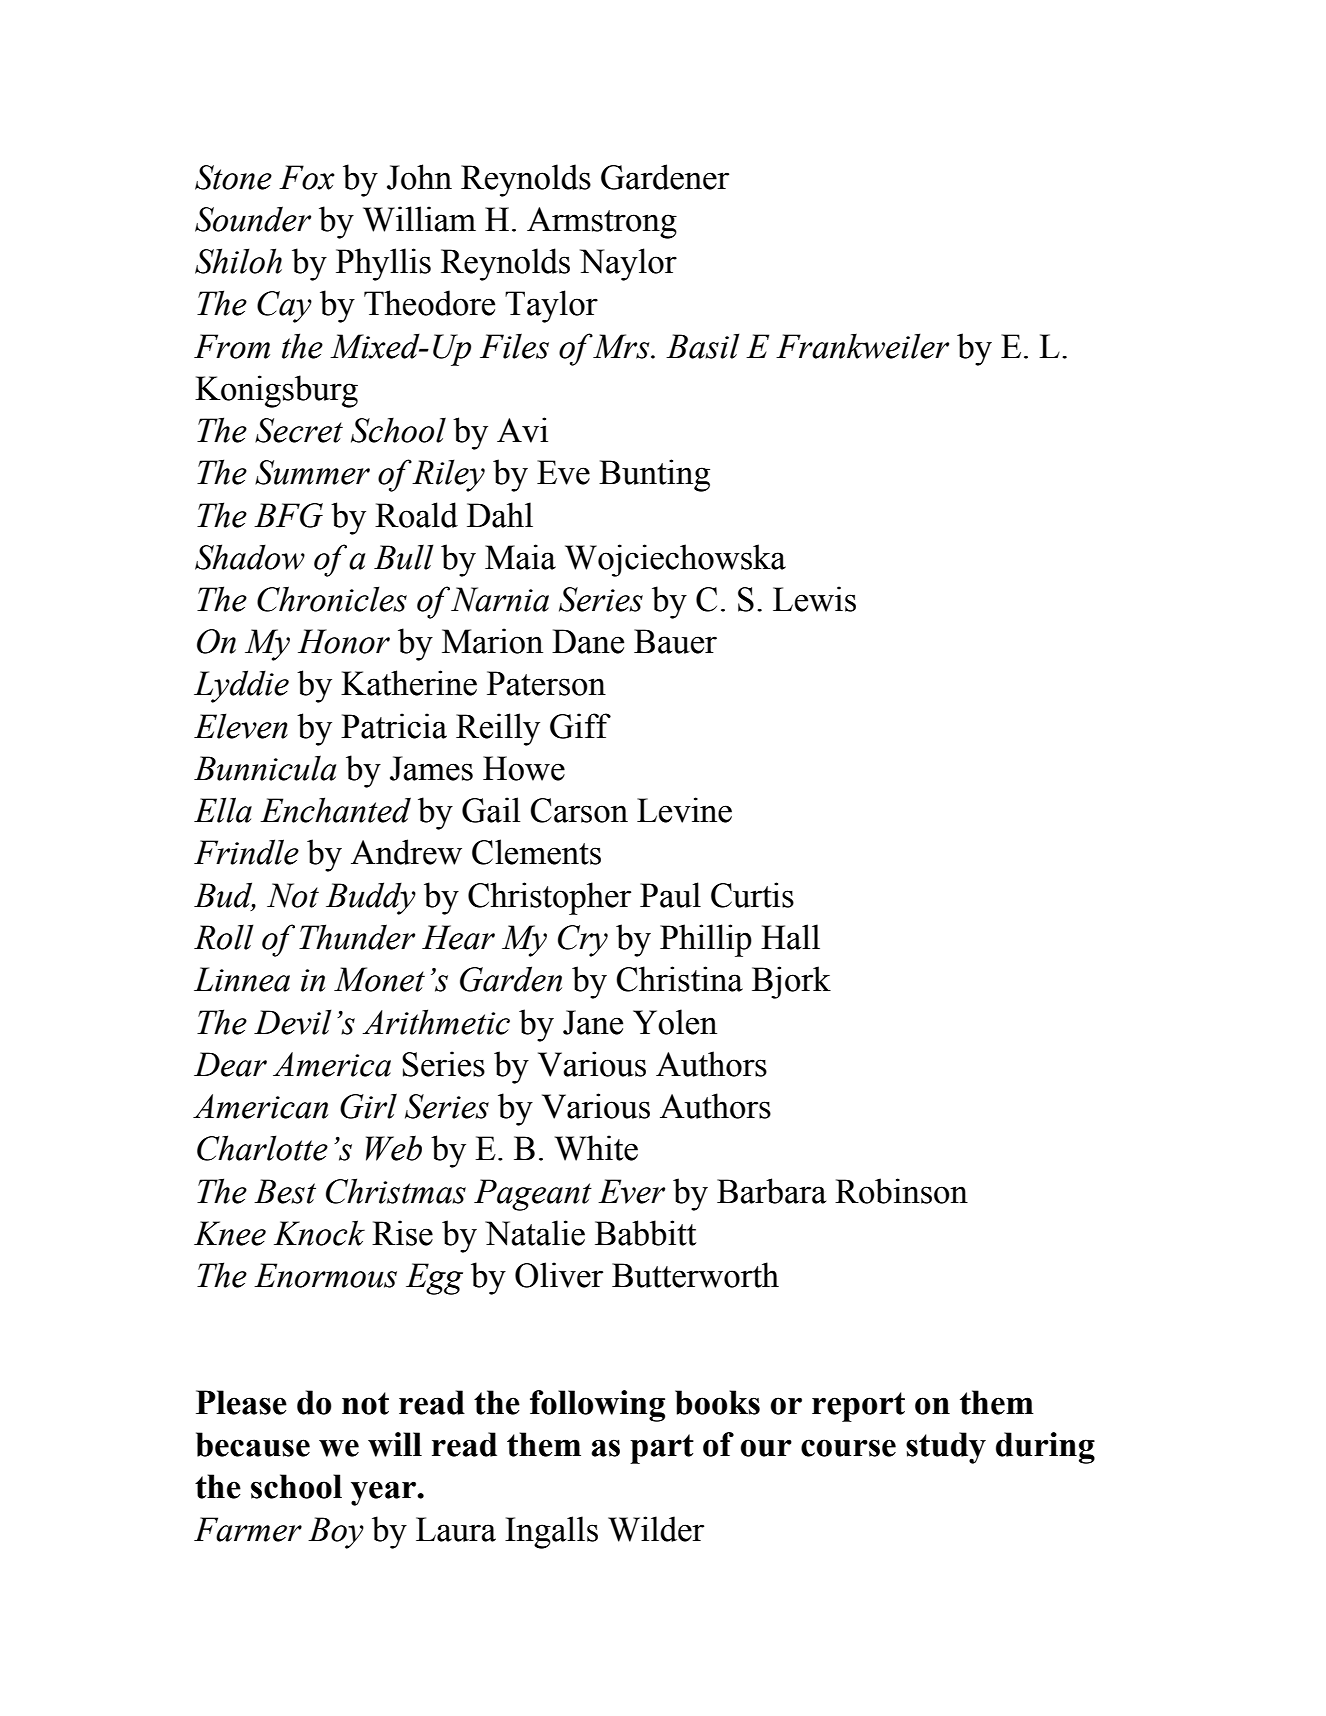  Describe the element at coordinates (654, 475) in the document. I see `Bunting` at that location.
